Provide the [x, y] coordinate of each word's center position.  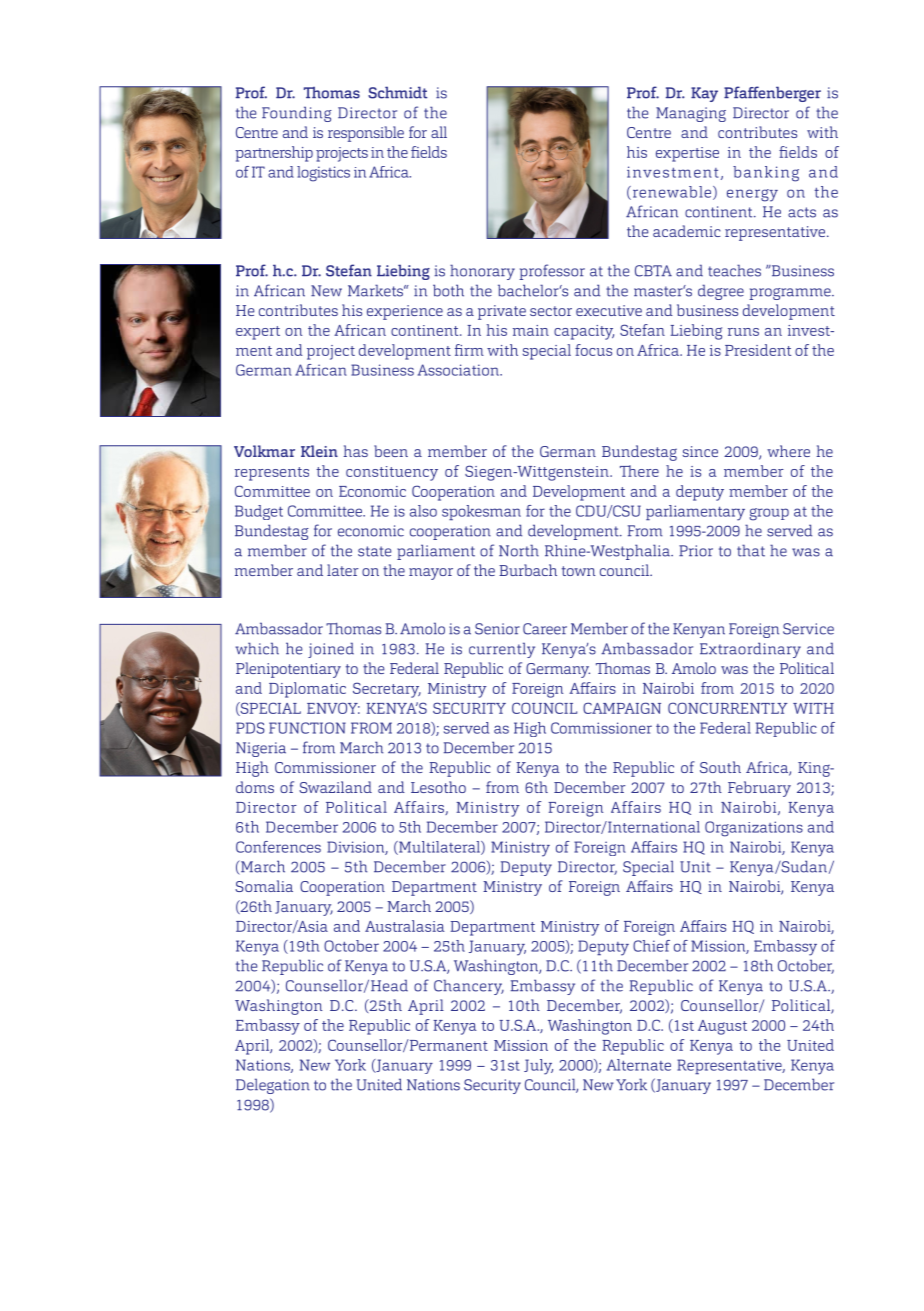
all [439, 132]
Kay [704, 94]
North [519, 550]
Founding [297, 114]
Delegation [273, 1086]
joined [331, 650]
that [751, 550]
